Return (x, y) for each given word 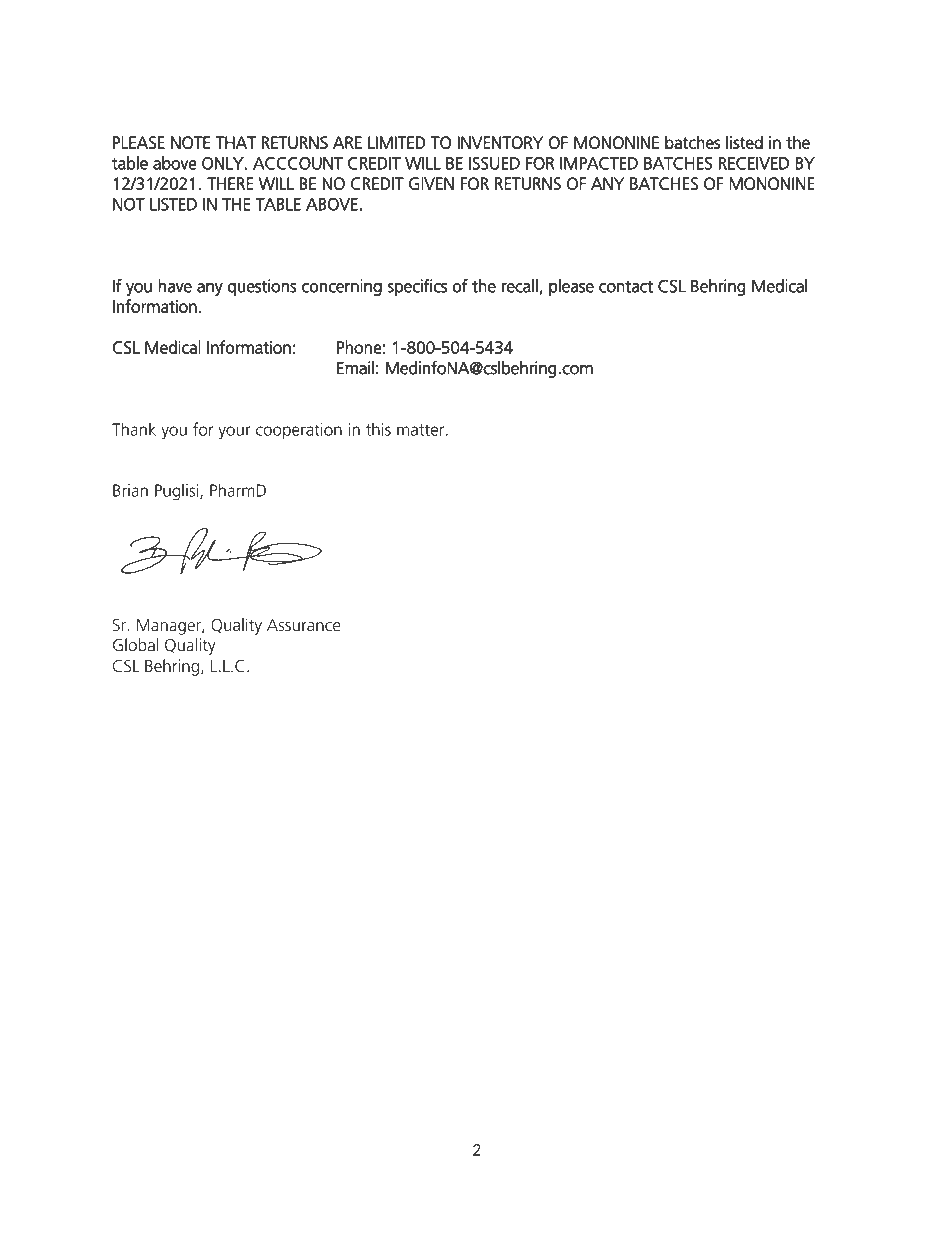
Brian (130, 490)
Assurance (304, 625)
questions (262, 287)
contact (626, 286)
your (234, 432)
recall (521, 287)
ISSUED (494, 163)
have (175, 286)
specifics (417, 287)
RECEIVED (754, 163)
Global (135, 644)
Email (355, 368)
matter (422, 430)
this (378, 429)
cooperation (299, 431)
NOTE (190, 142)
